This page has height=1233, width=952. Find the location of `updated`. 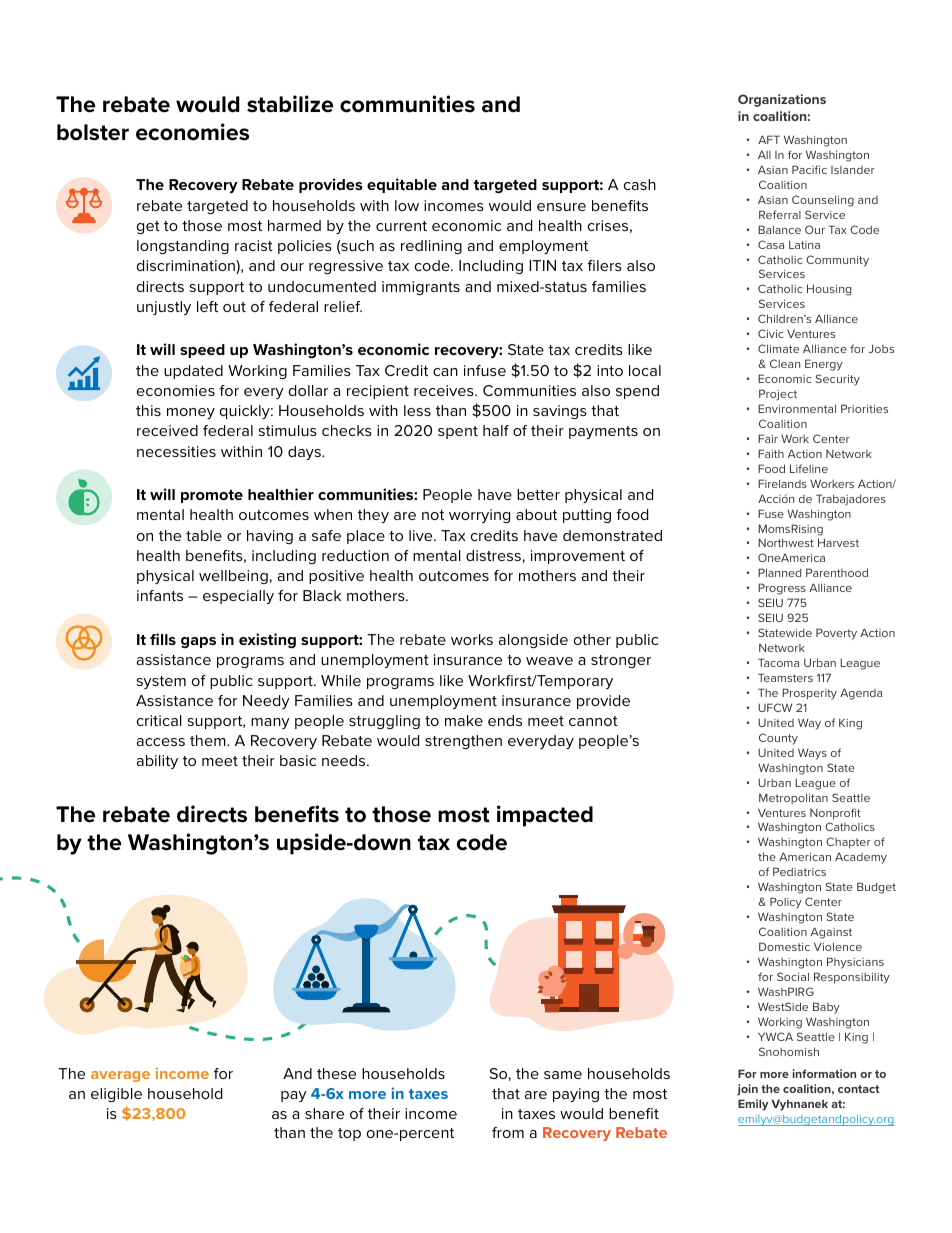

updated is located at coordinates (193, 372).
